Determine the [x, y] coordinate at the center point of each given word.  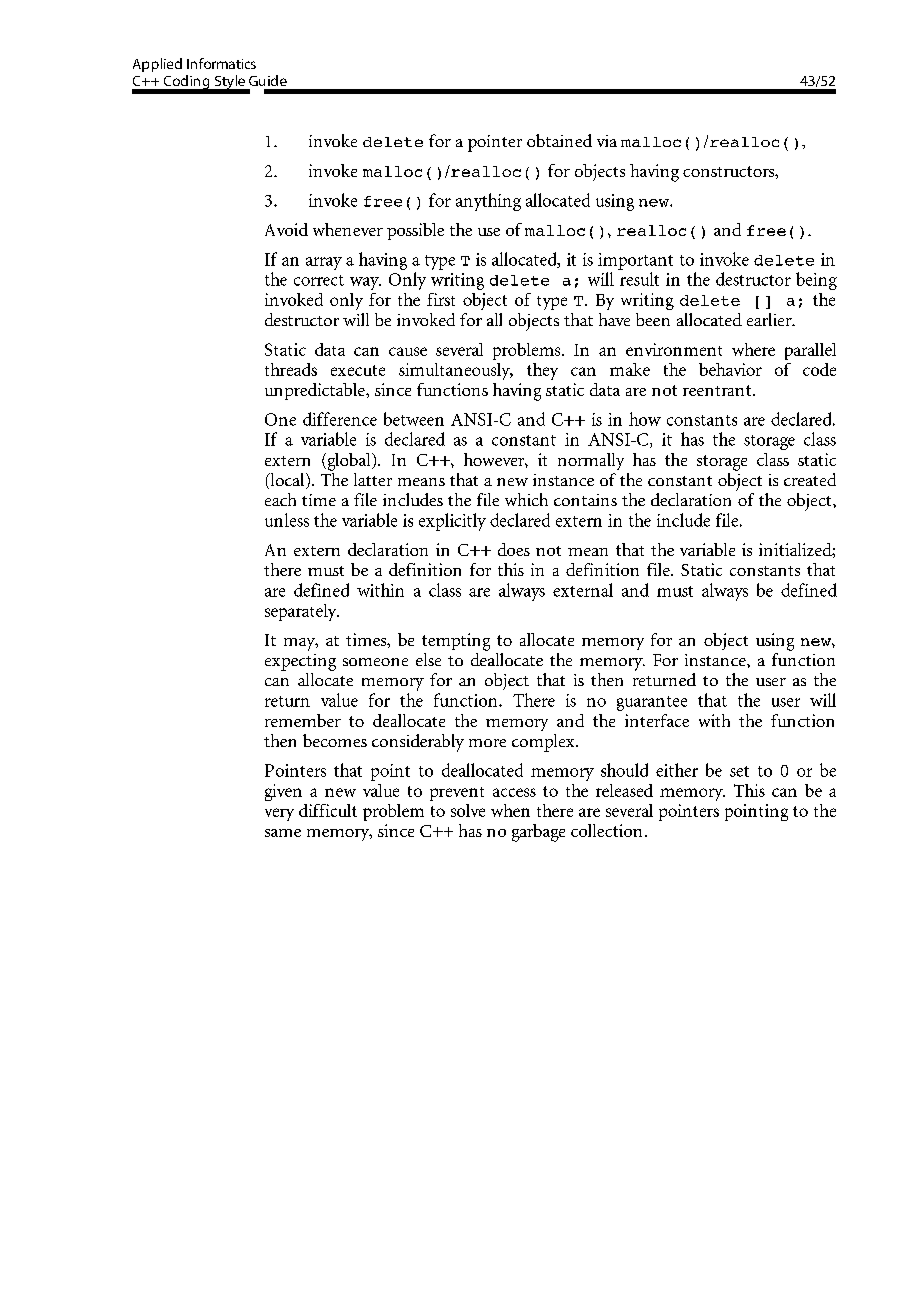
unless [287, 520]
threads [291, 369]
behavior [730, 369]
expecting [300, 662]
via [607, 141]
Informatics [221, 63]
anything [488, 202]
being [816, 281]
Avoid [286, 229]
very [279, 814]
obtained [559, 140]
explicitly [452, 522]
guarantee [652, 703]
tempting [456, 642]
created [810, 479]
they [542, 371]
